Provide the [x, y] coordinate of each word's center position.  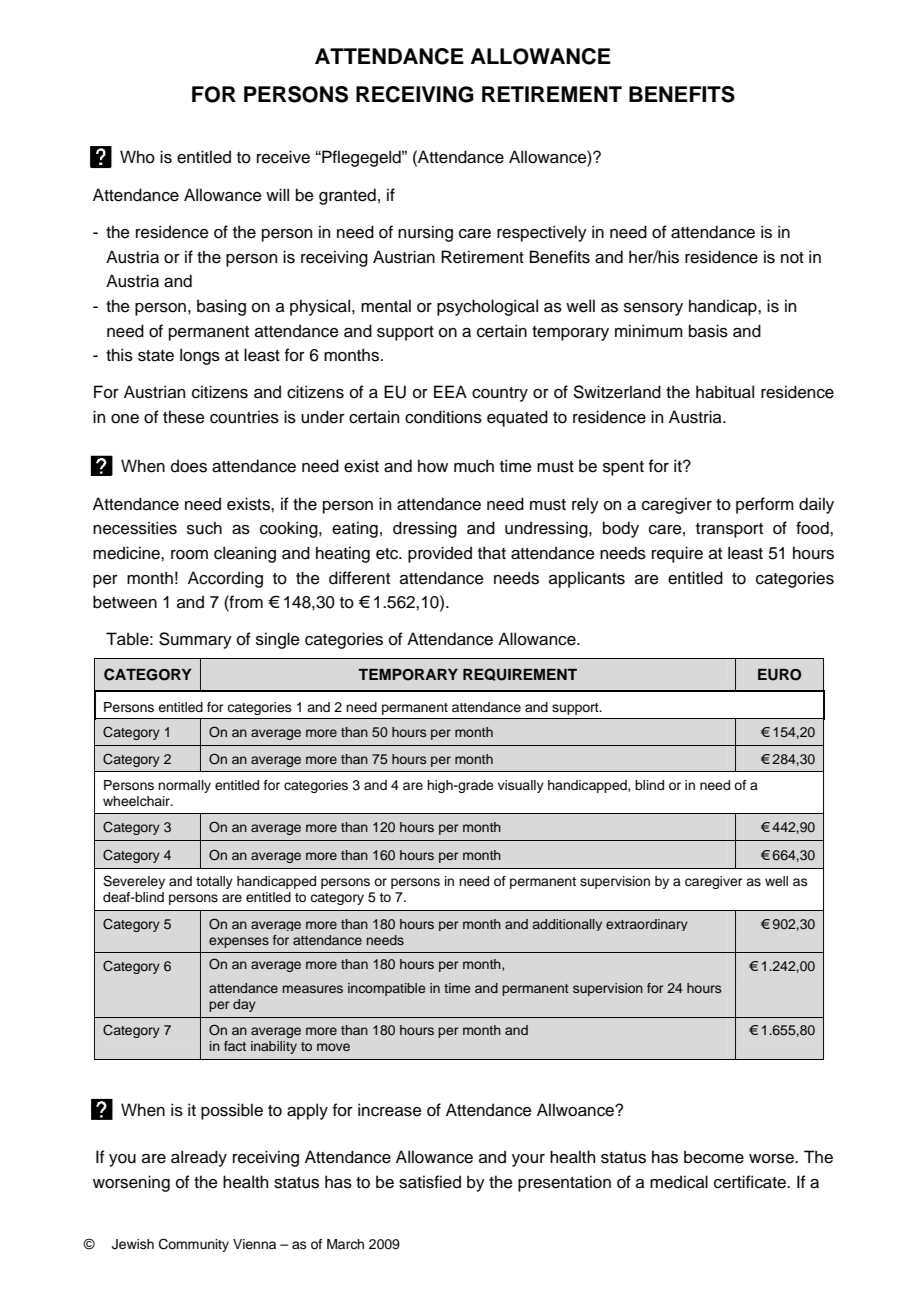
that [492, 553]
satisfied [430, 1182]
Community [194, 1245]
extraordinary [647, 925]
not [792, 258]
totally [214, 882]
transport [729, 530]
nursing [425, 233]
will [277, 194]
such [204, 528]
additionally [567, 925]
